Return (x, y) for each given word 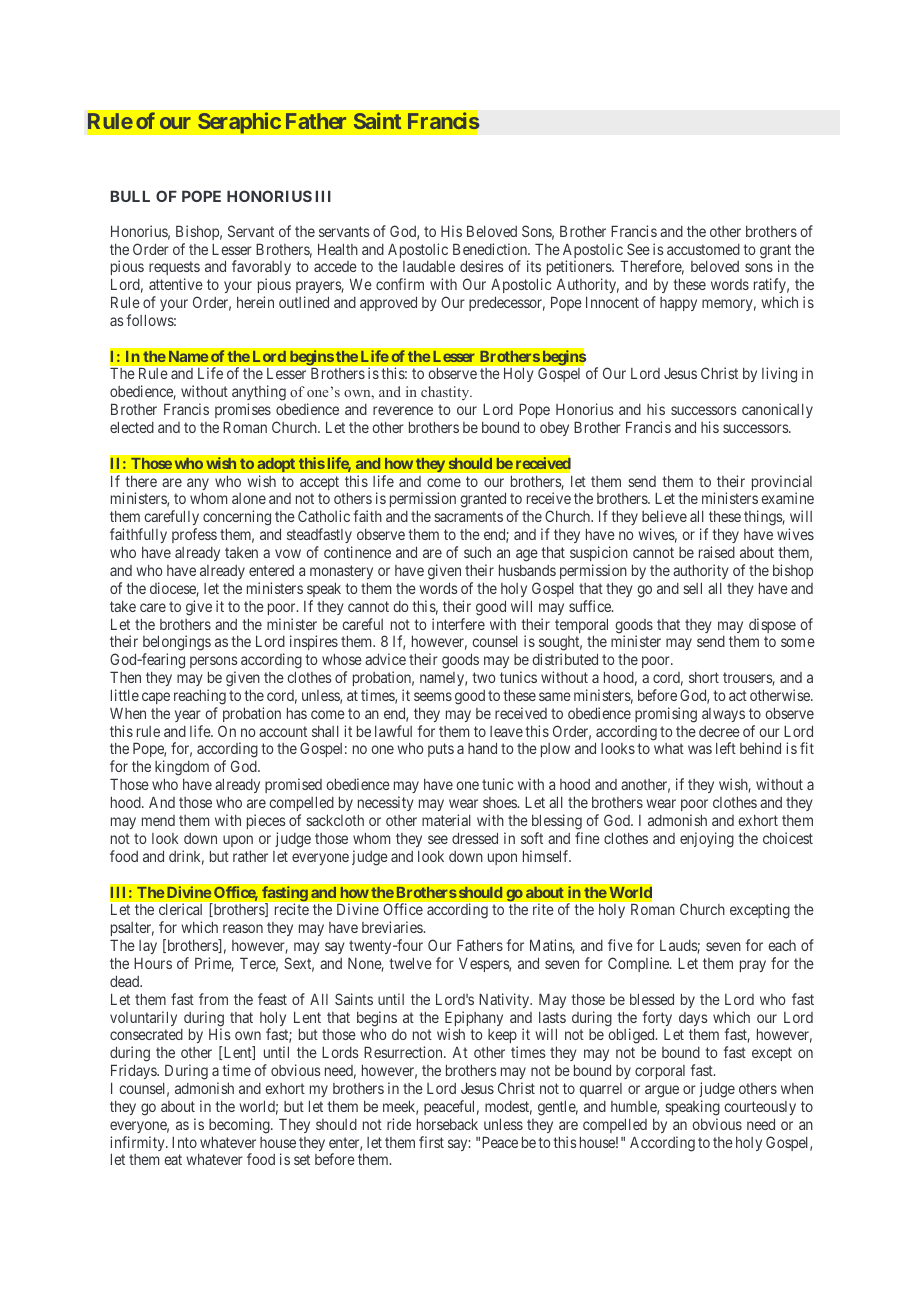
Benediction (491, 249)
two (483, 677)
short (704, 677)
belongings (177, 644)
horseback (447, 1124)
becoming (240, 1126)
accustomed (703, 249)
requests (174, 270)
